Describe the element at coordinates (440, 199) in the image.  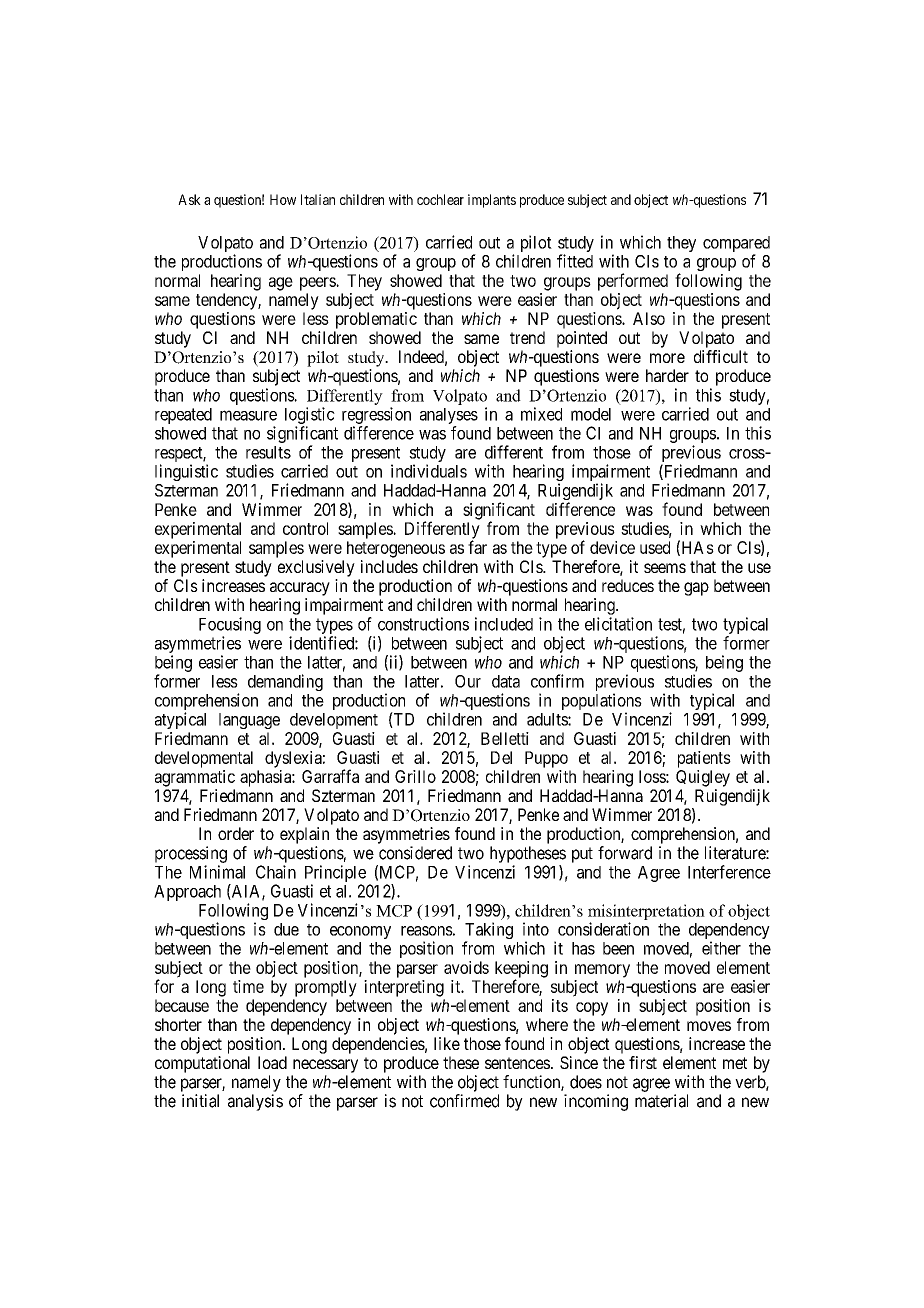
I see `cochlear` at that location.
